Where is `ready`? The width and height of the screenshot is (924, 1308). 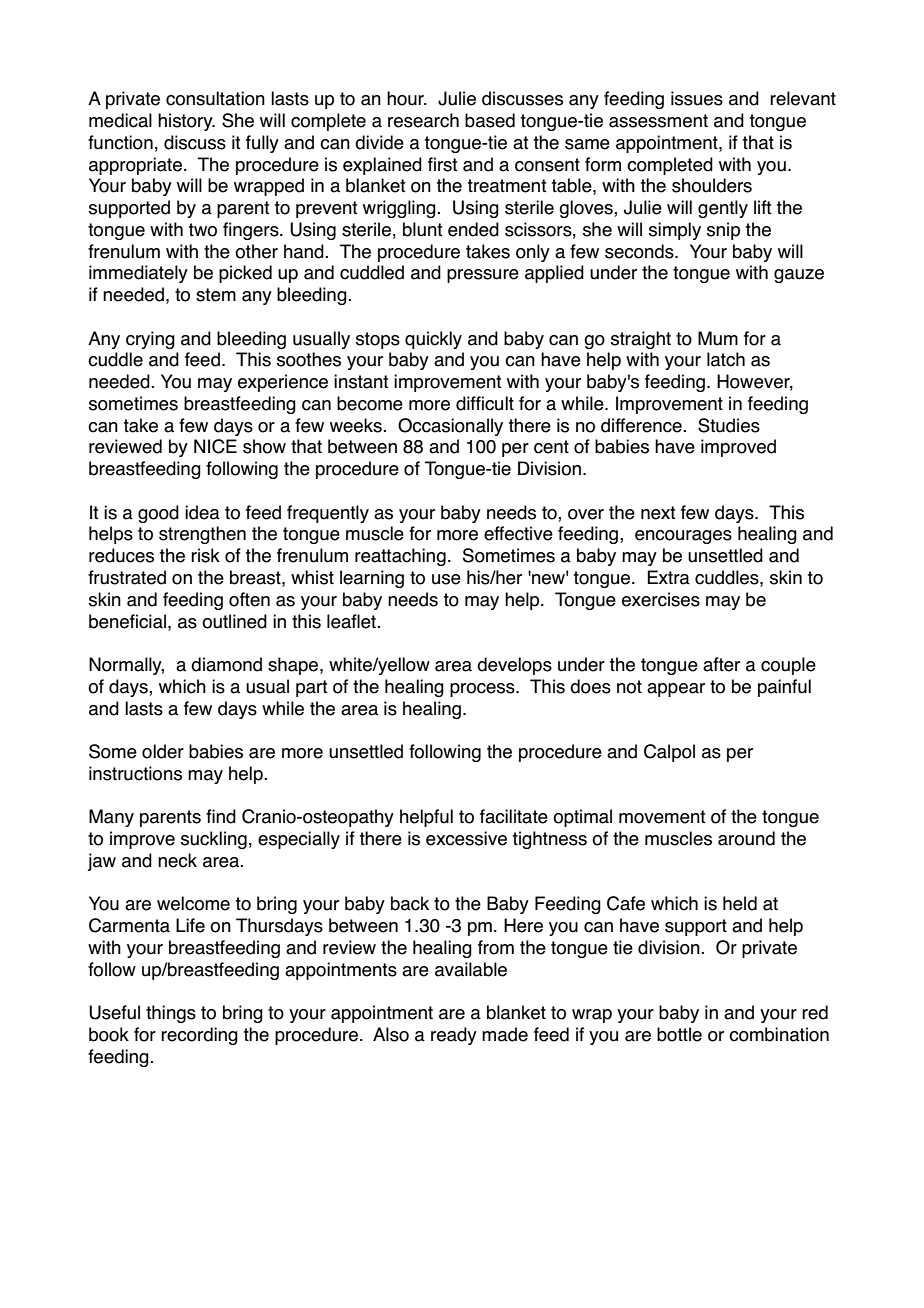 ready is located at coordinates (454, 1036).
